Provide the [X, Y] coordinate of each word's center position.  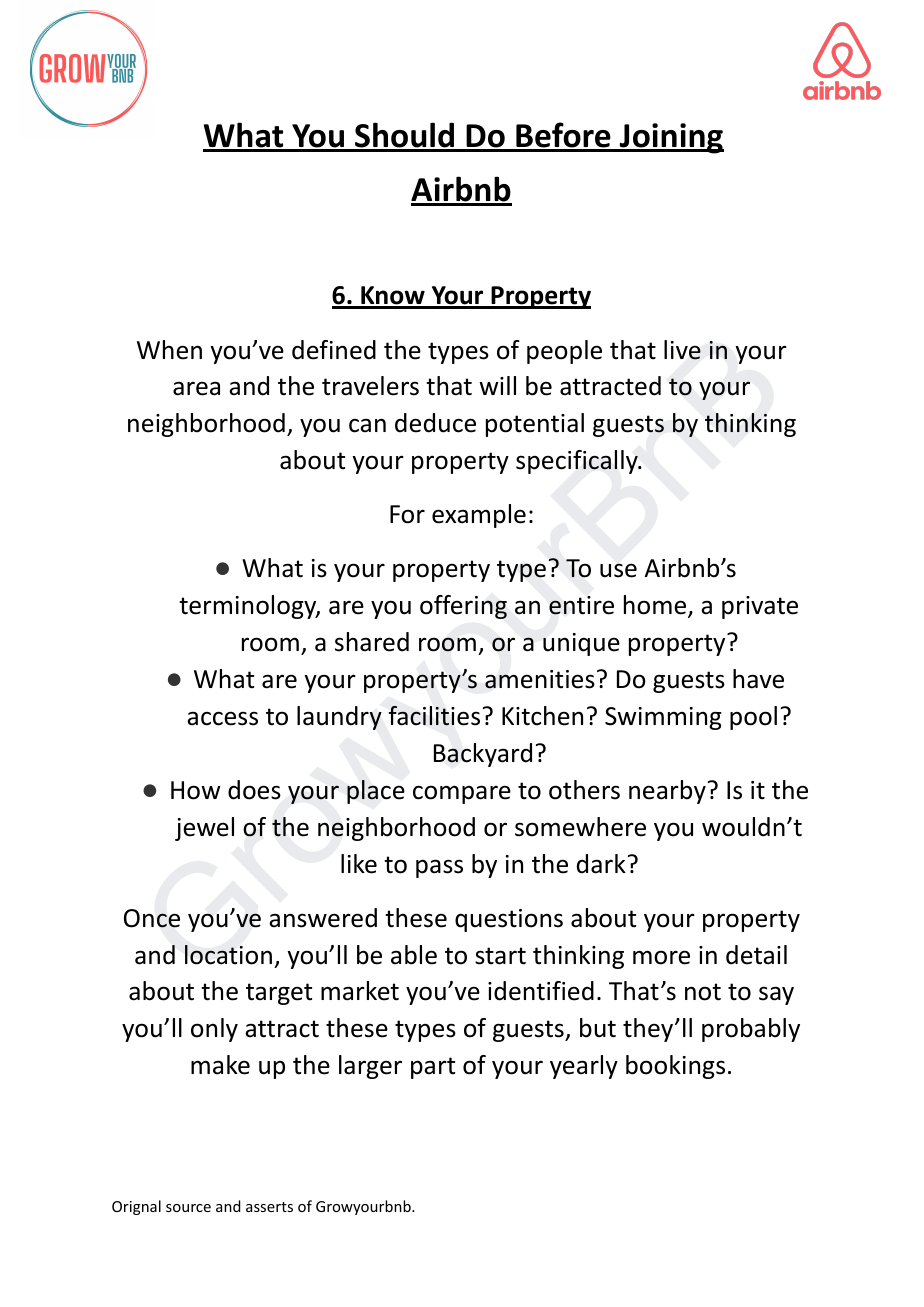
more [661, 957]
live [682, 350]
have [758, 679]
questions [509, 920]
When [169, 350]
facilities [434, 716]
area [196, 388]
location [228, 955]
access [222, 718]
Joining [671, 138]
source [188, 1208]
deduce [435, 423]
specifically [578, 462]
